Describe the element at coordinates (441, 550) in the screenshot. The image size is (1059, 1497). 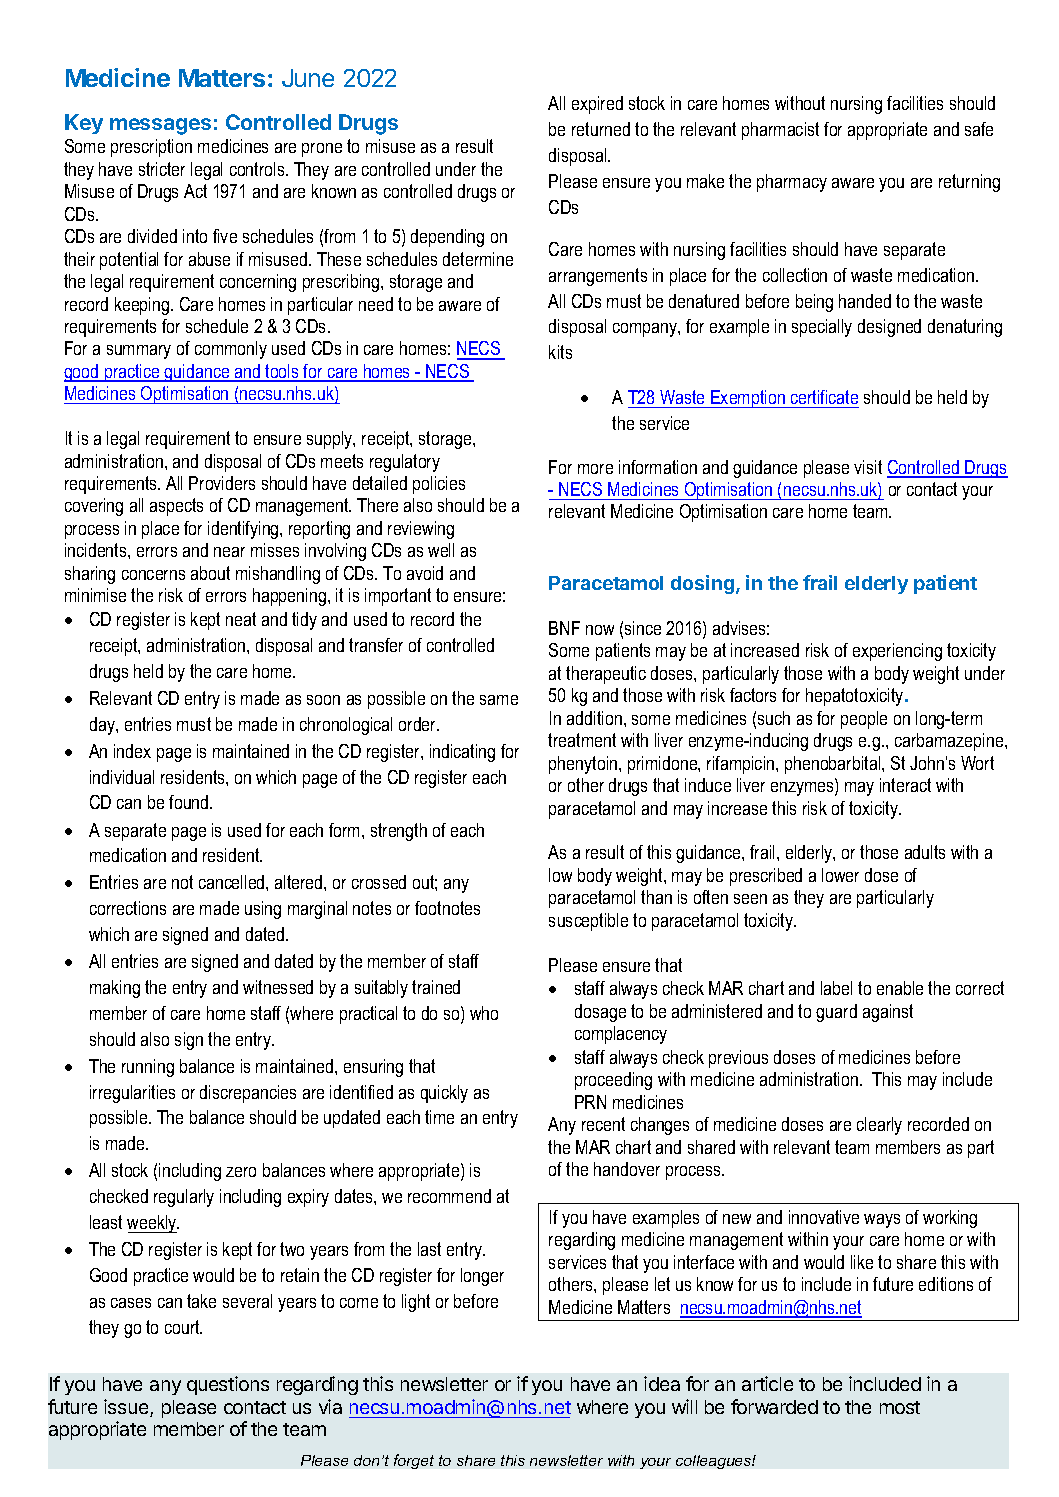
I see `well` at that location.
